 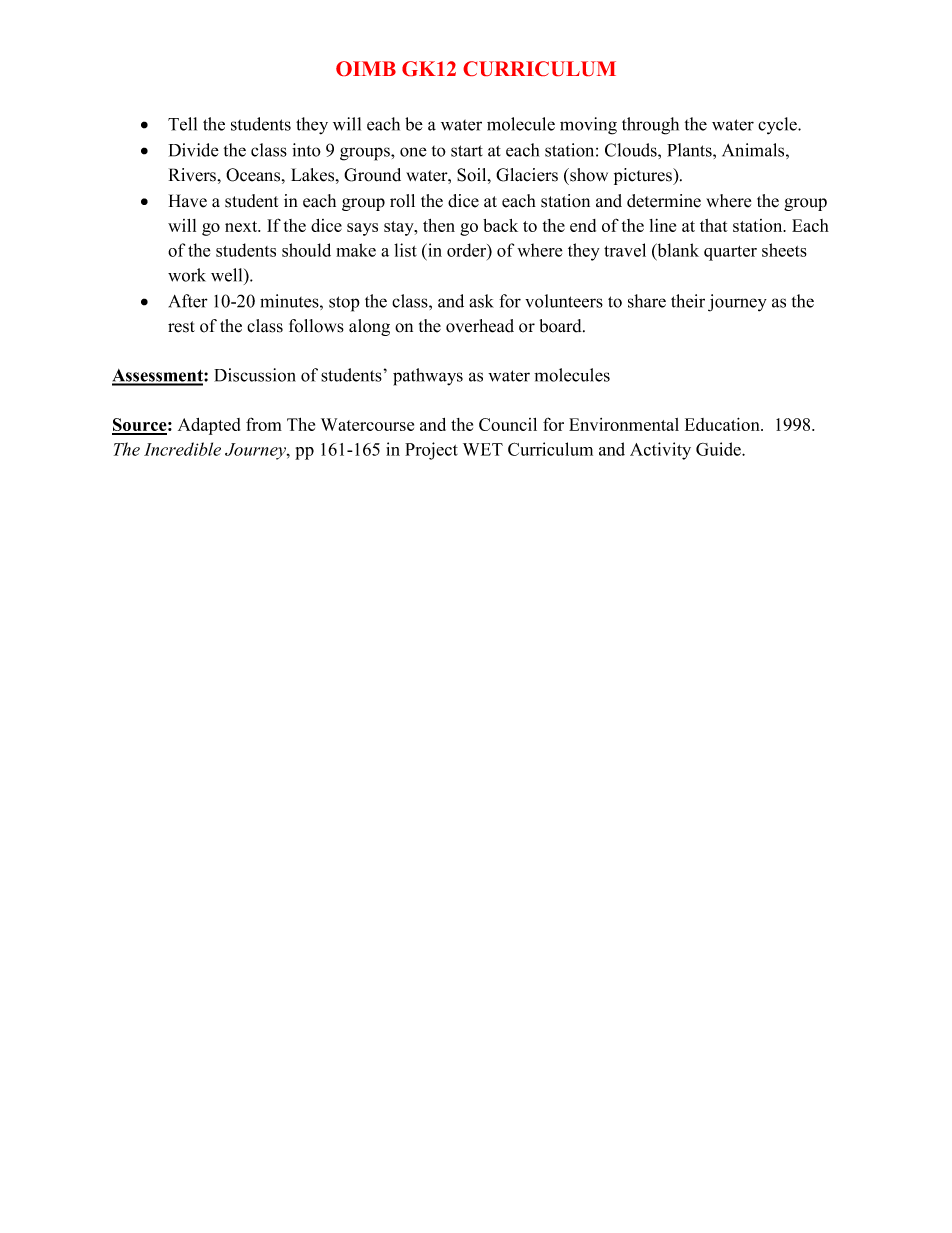 What do you see at coordinates (228, 275) in the image?
I see `well` at bounding box center [228, 275].
